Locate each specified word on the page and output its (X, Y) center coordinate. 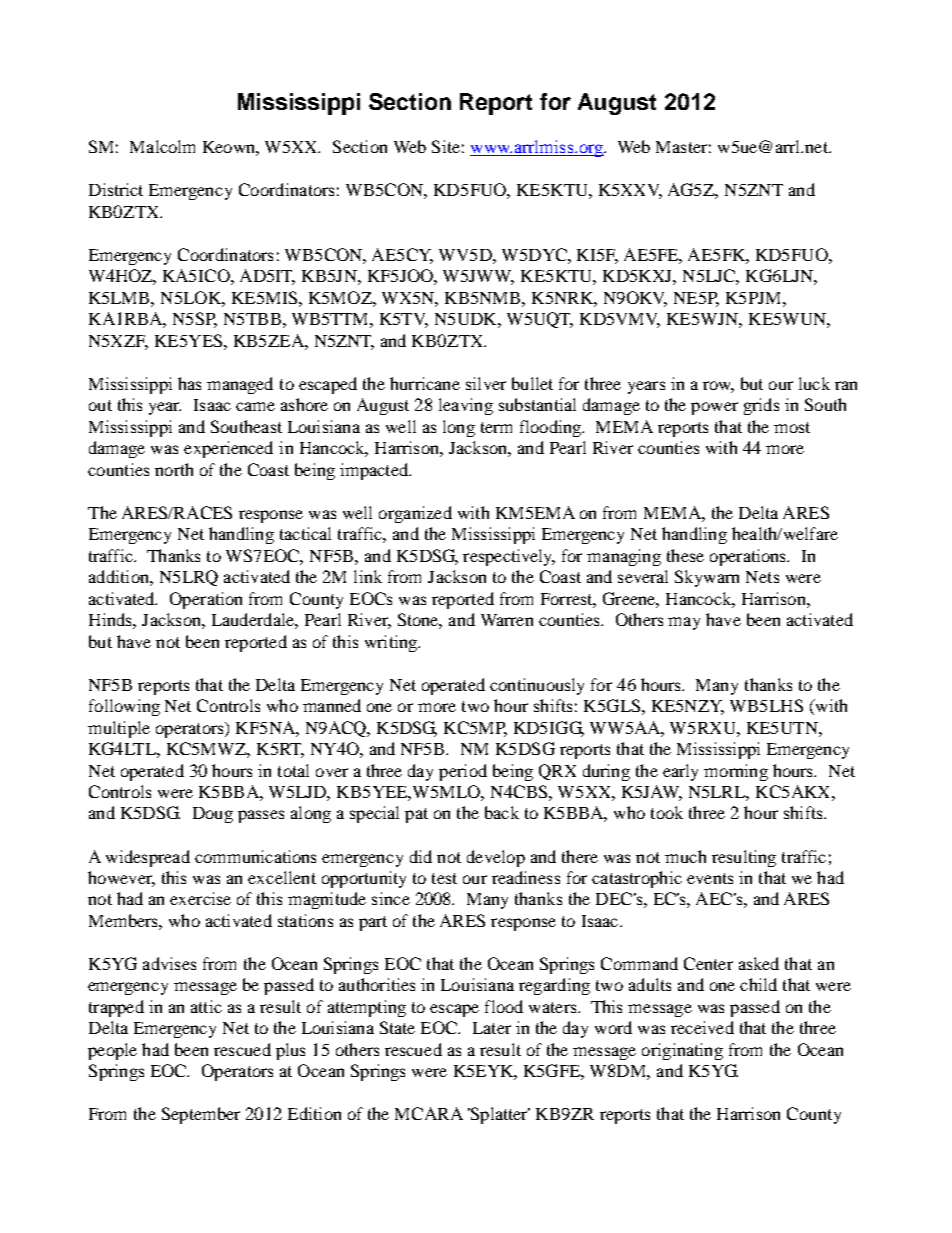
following (124, 707)
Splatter (499, 1115)
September (201, 1115)
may (684, 623)
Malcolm (162, 146)
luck (814, 383)
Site (446, 146)
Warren (507, 620)
